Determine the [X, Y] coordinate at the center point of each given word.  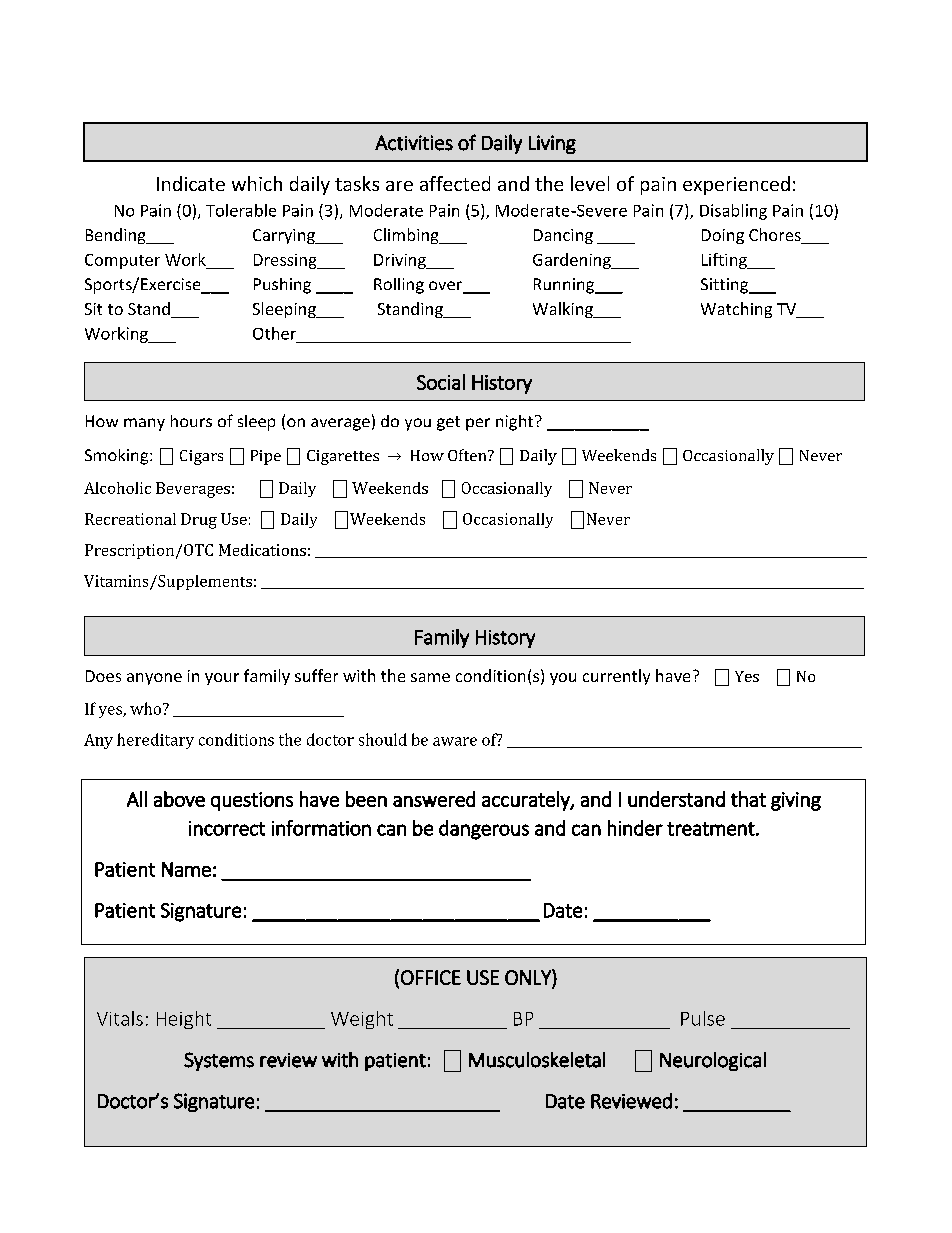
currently [616, 677]
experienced [736, 185]
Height [184, 1020]
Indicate [191, 183]
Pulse [703, 1018]
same [430, 677]
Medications [262, 550]
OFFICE [431, 977]
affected [455, 183]
